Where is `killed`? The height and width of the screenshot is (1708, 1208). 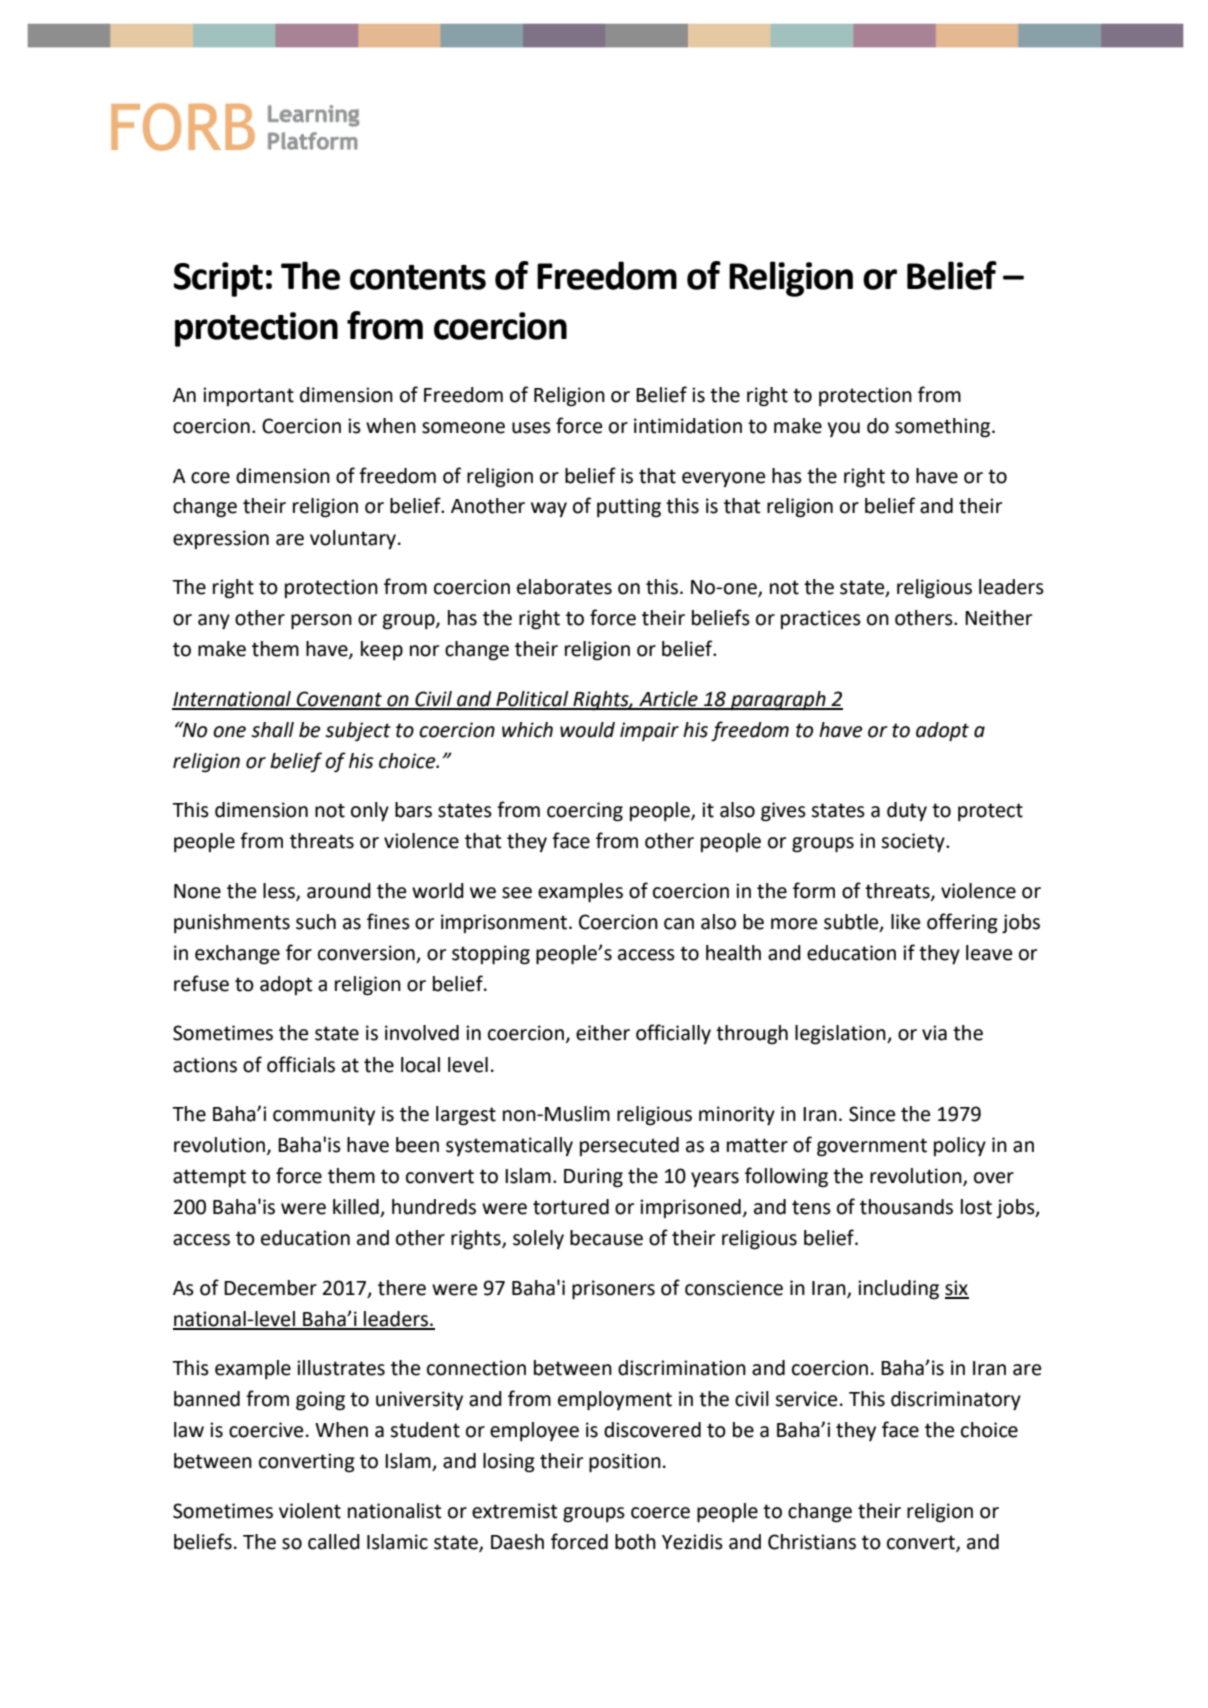 killed is located at coordinates (357, 1208).
